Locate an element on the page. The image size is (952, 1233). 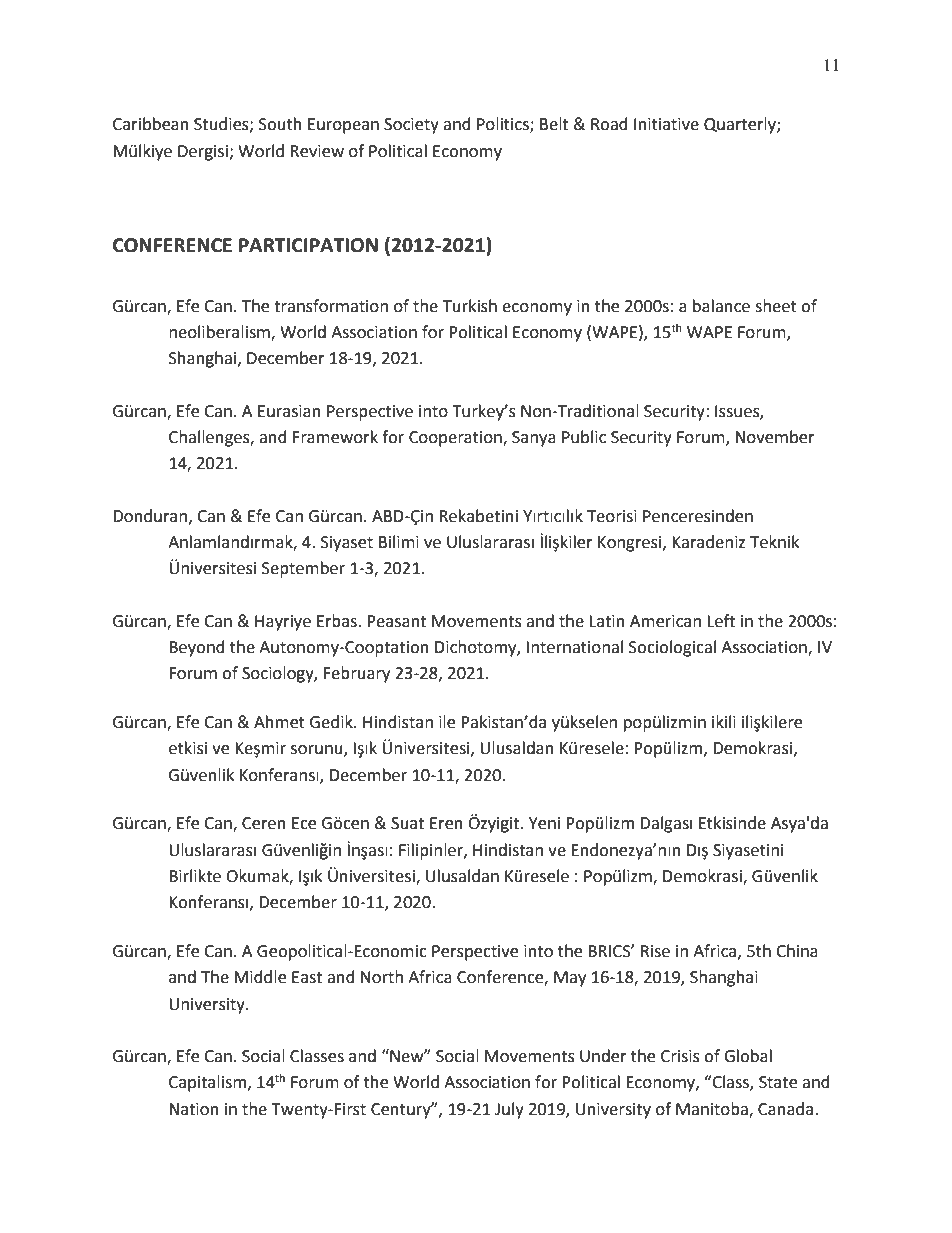
Initiative is located at coordinates (666, 124).
